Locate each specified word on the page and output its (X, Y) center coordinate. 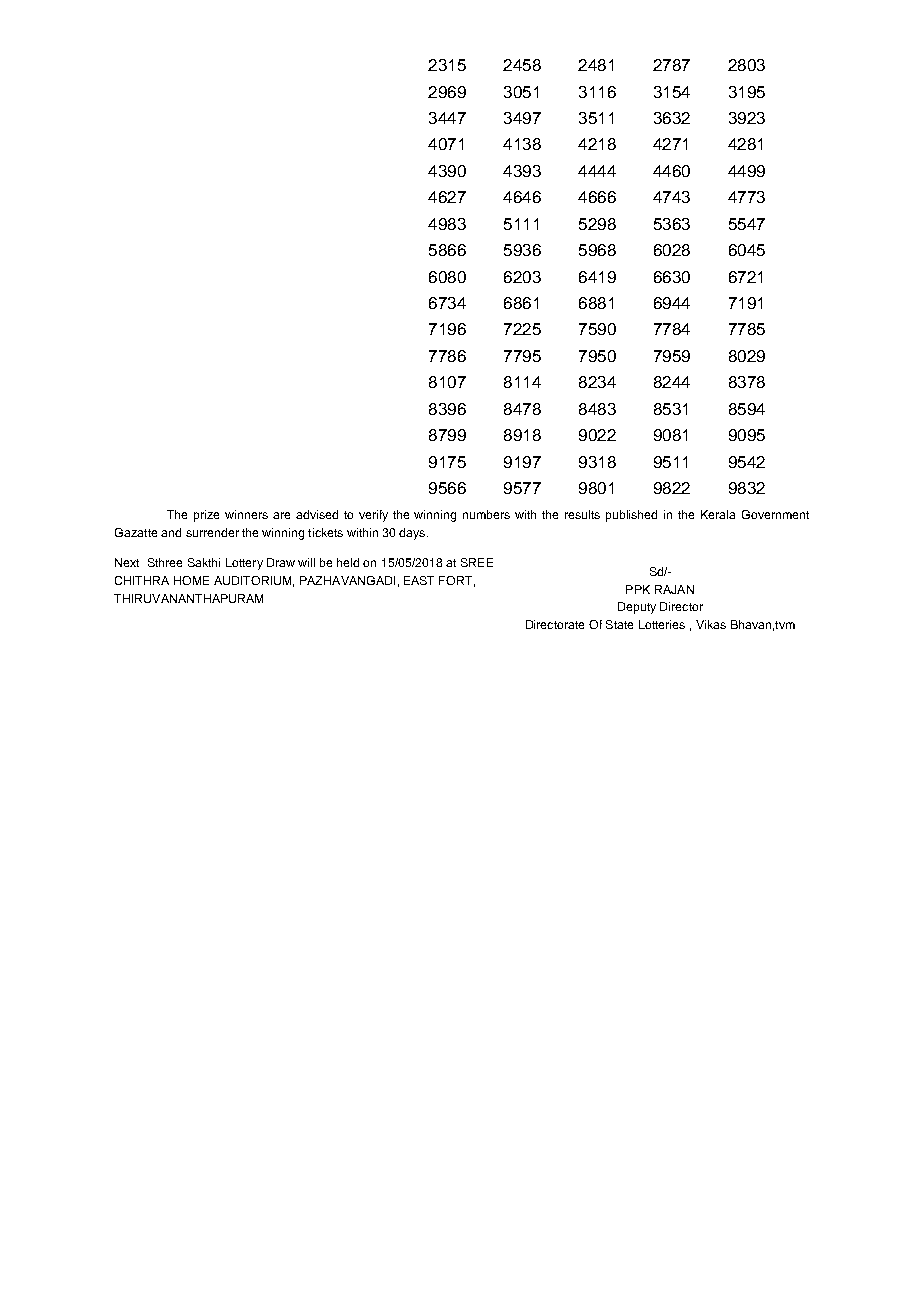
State (619, 624)
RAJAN (674, 589)
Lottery (244, 564)
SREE (477, 562)
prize (206, 516)
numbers (486, 514)
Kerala (718, 514)
